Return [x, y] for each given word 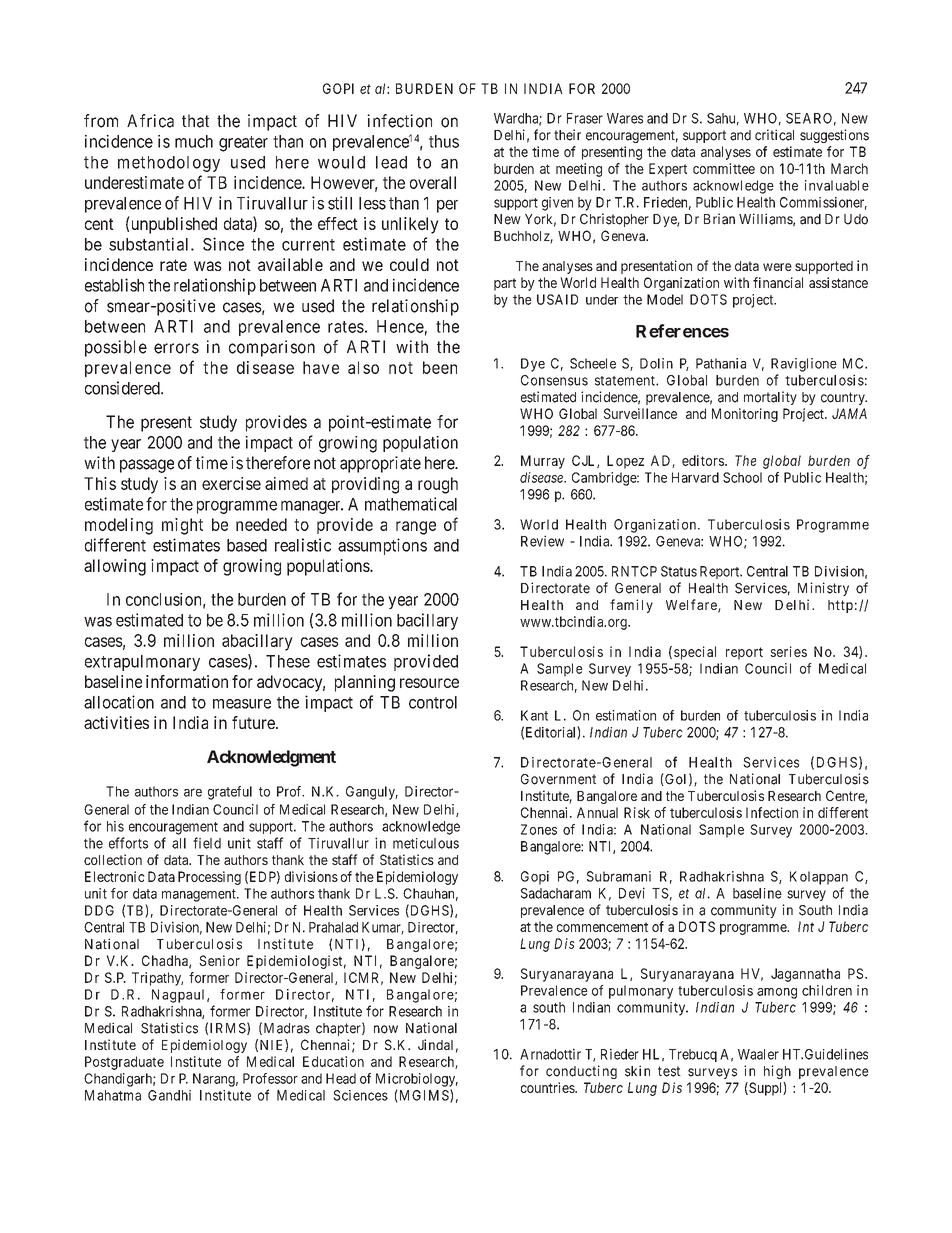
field [207, 843]
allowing [115, 567]
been [440, 367]
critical [774, 135]
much [194, 141]
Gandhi [169, 1095]
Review [542, 541]
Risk [637, 812]
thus [444, 141]
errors [176, 348]
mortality [770, 398]
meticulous [426, 843]
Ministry [823, 589]
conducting [581, 1072]
